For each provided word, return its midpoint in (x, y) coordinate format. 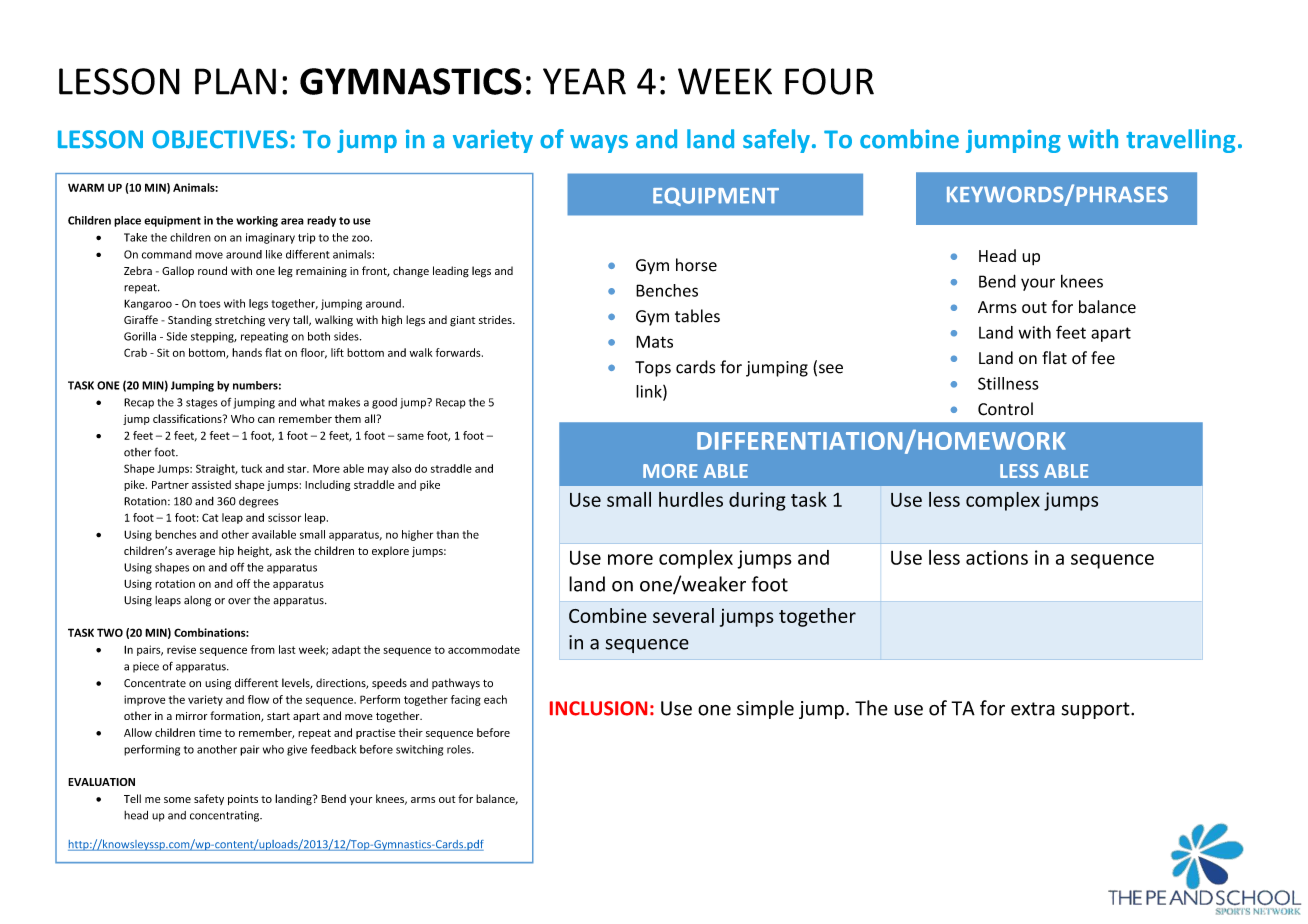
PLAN (235, 81)
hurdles (691, 499)
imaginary (270, 238)
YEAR (584, 81)
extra (1033, 709)
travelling (1181, 141)
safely (776, 141)
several (683, 615)
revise (181, 649)
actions (997, 557)
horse (696, 265)
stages (202, 404)
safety (209, 799)
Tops (653, 369)
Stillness (1008, 383)
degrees (259, 502)
